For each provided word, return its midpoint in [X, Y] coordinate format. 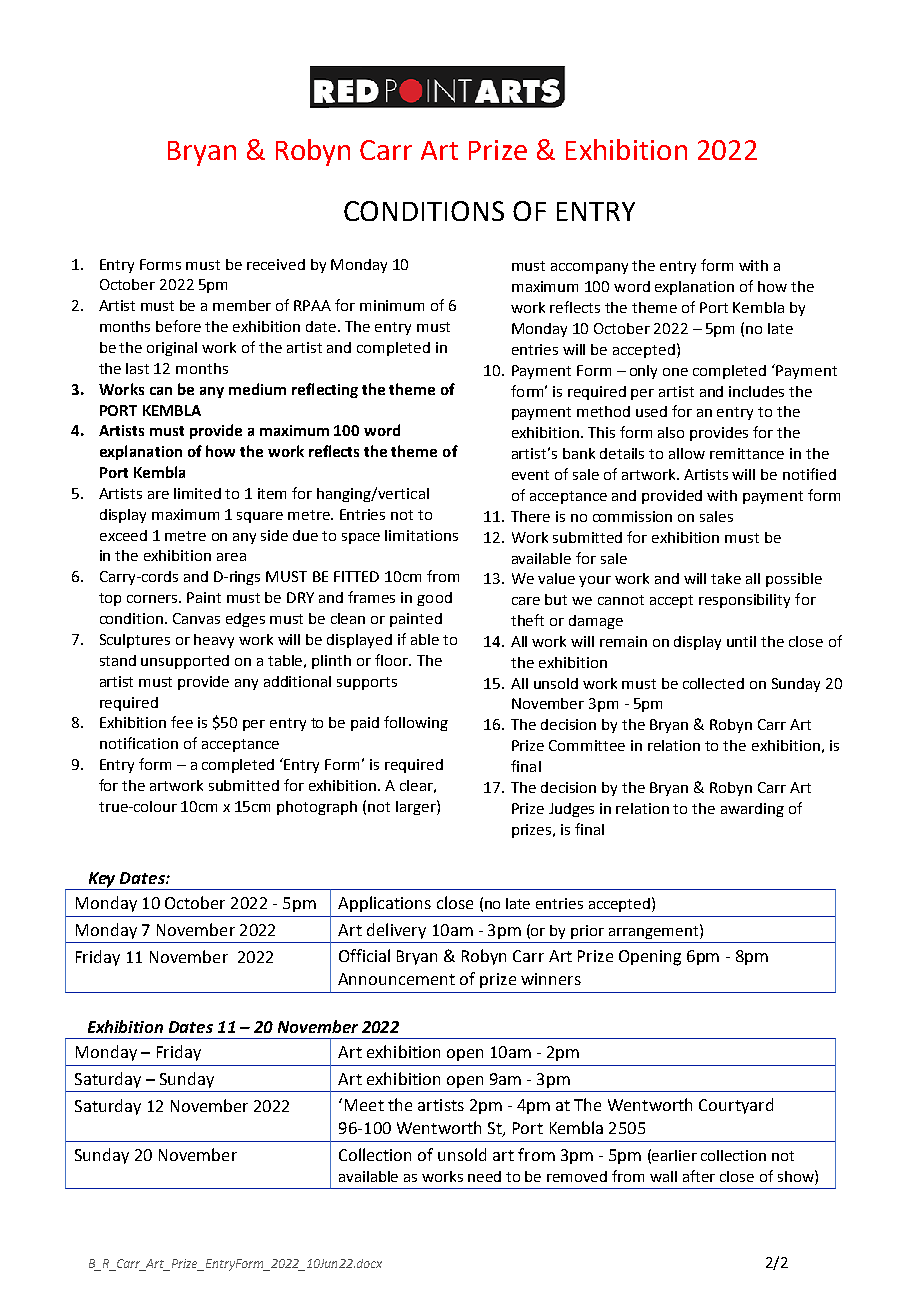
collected [713, 683]
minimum [392, 305]
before [178, 326]
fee [182, 722]
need [484, 1176]
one [675, 372]
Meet [364, 1105]
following [416, 723]
